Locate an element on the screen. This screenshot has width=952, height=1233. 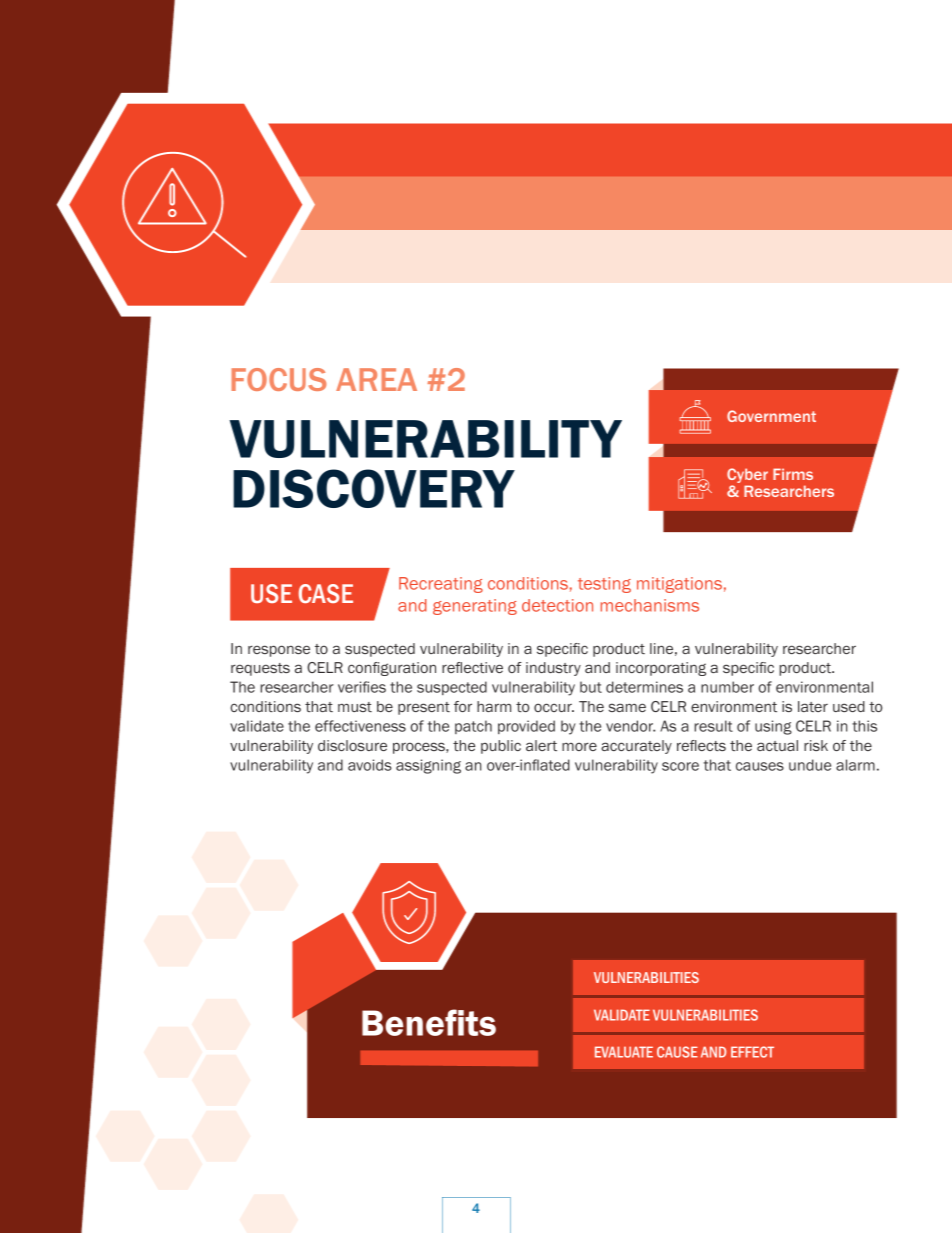
EVALUATE is located at coordinates (624, 1052).
